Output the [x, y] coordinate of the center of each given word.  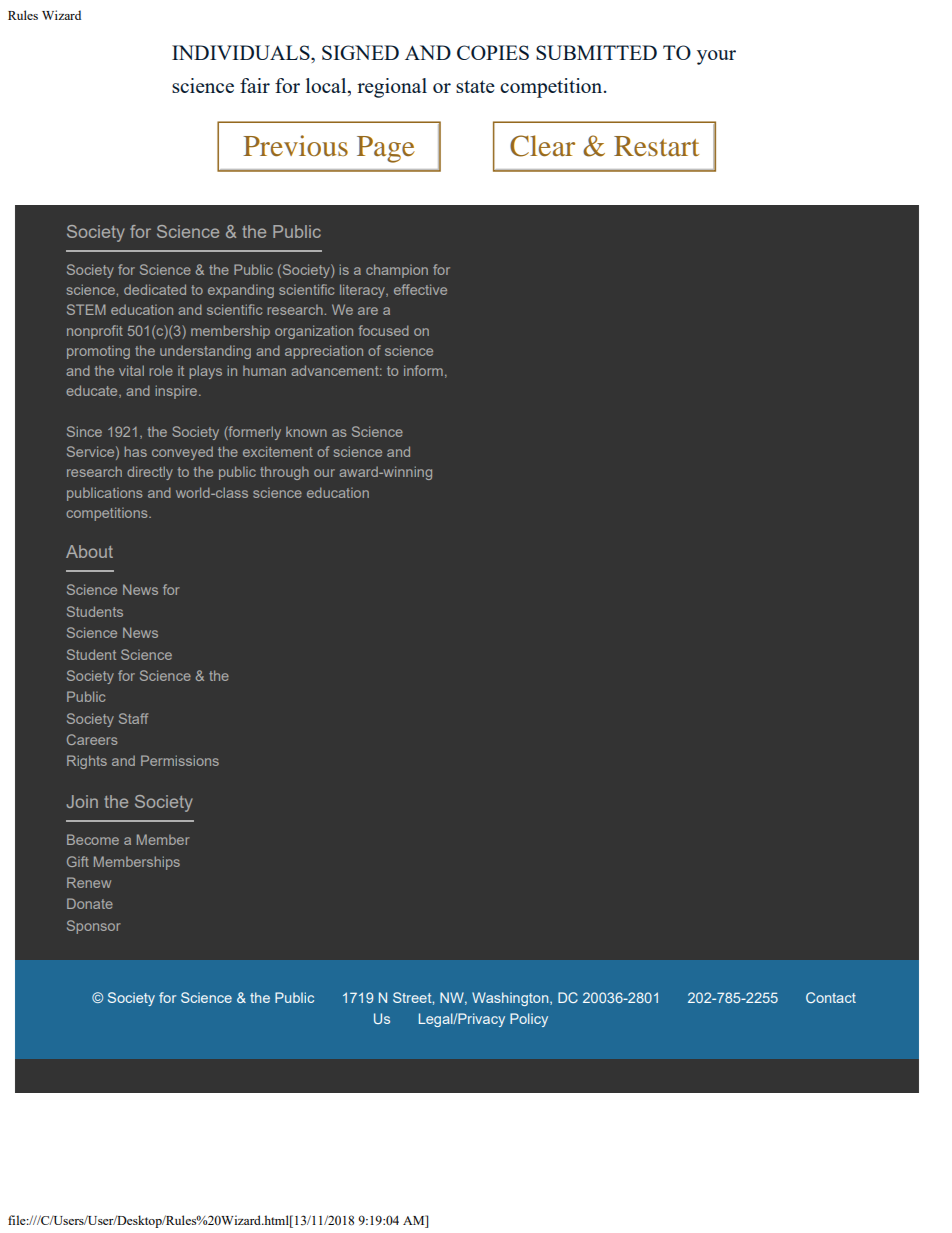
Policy [529, 1020]
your [716, 57]
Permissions [180, 760]
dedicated [155, 289]
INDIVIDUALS [242, 52]
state [475, 86]
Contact [831, 997]
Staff [133, 718]
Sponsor [94, 927]
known [306, 432]
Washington [511, 999]
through [284, 473]
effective [420, 289]
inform [423, 370]
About [89, 551]
